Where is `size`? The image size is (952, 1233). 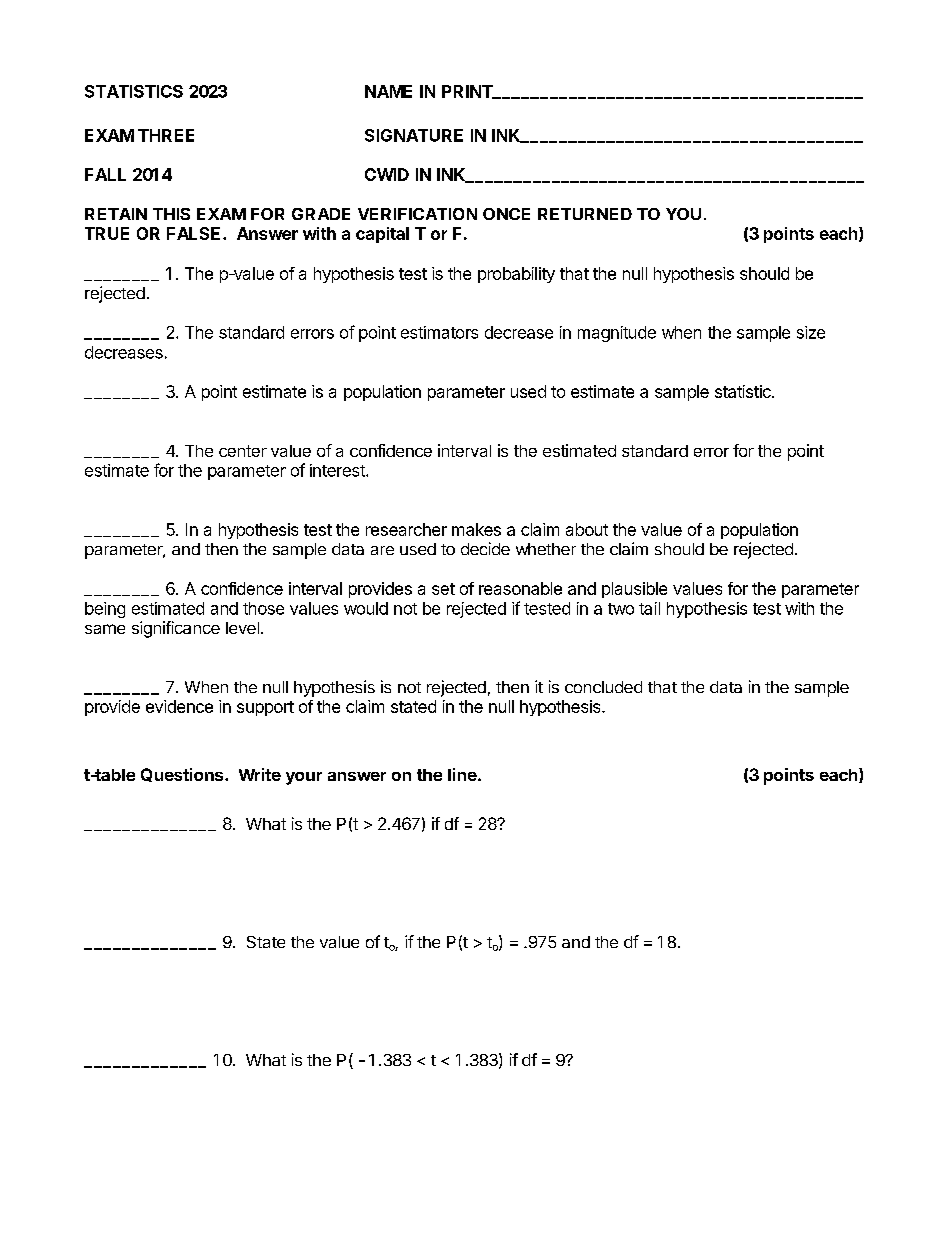
size is located at coordinates (811, 332).
